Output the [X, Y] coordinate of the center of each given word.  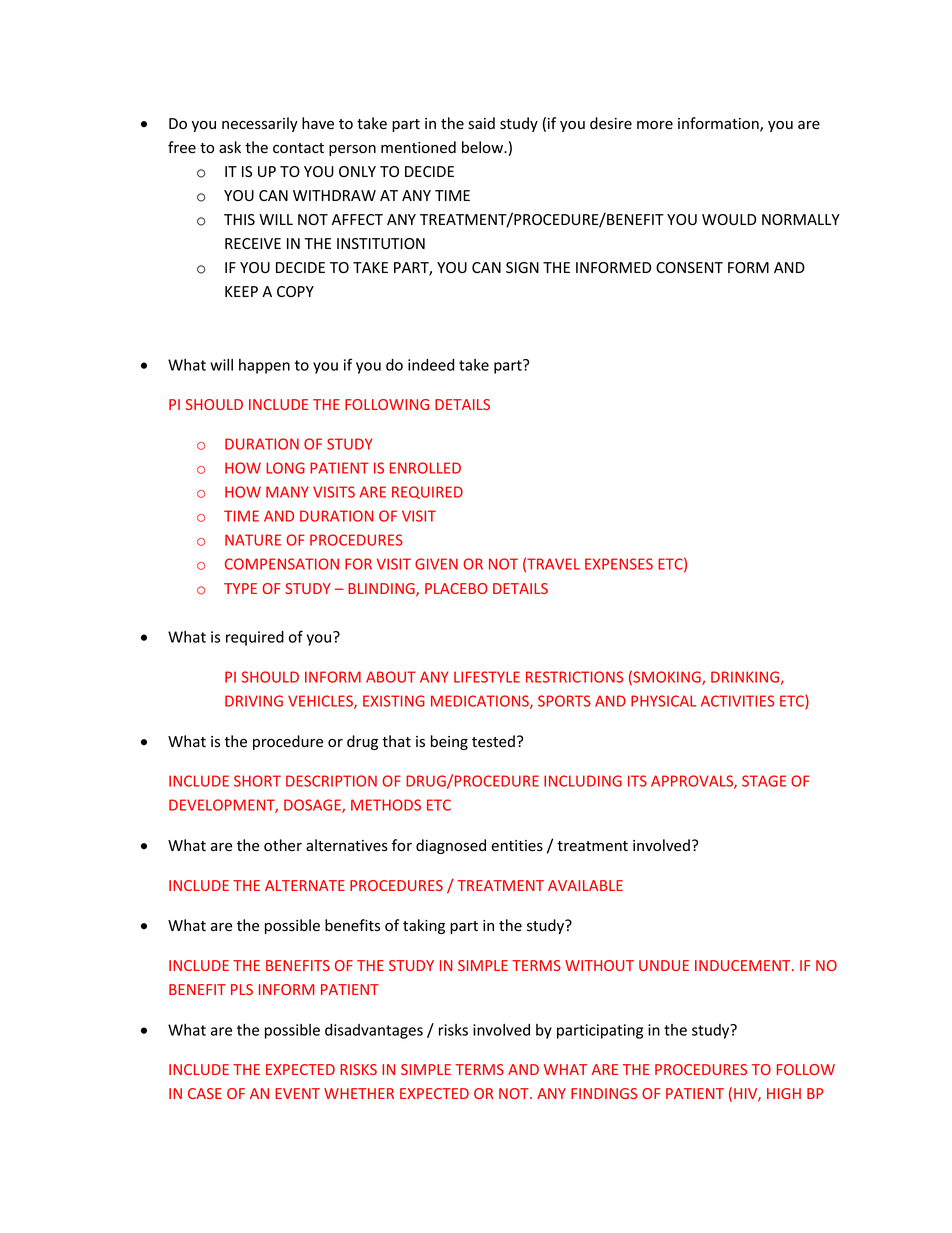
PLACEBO [456, 588]
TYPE [240, 588]
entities [517, 846]
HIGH [784, 1093]
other [283, 845]
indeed [431, 365]
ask [230, 147]
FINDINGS [604, 1093]
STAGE [764, 781]
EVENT [297, 1093]
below [483, 147]
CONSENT [689, 267]
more [655, 125]
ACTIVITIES [737, 701]
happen [264, 366]
